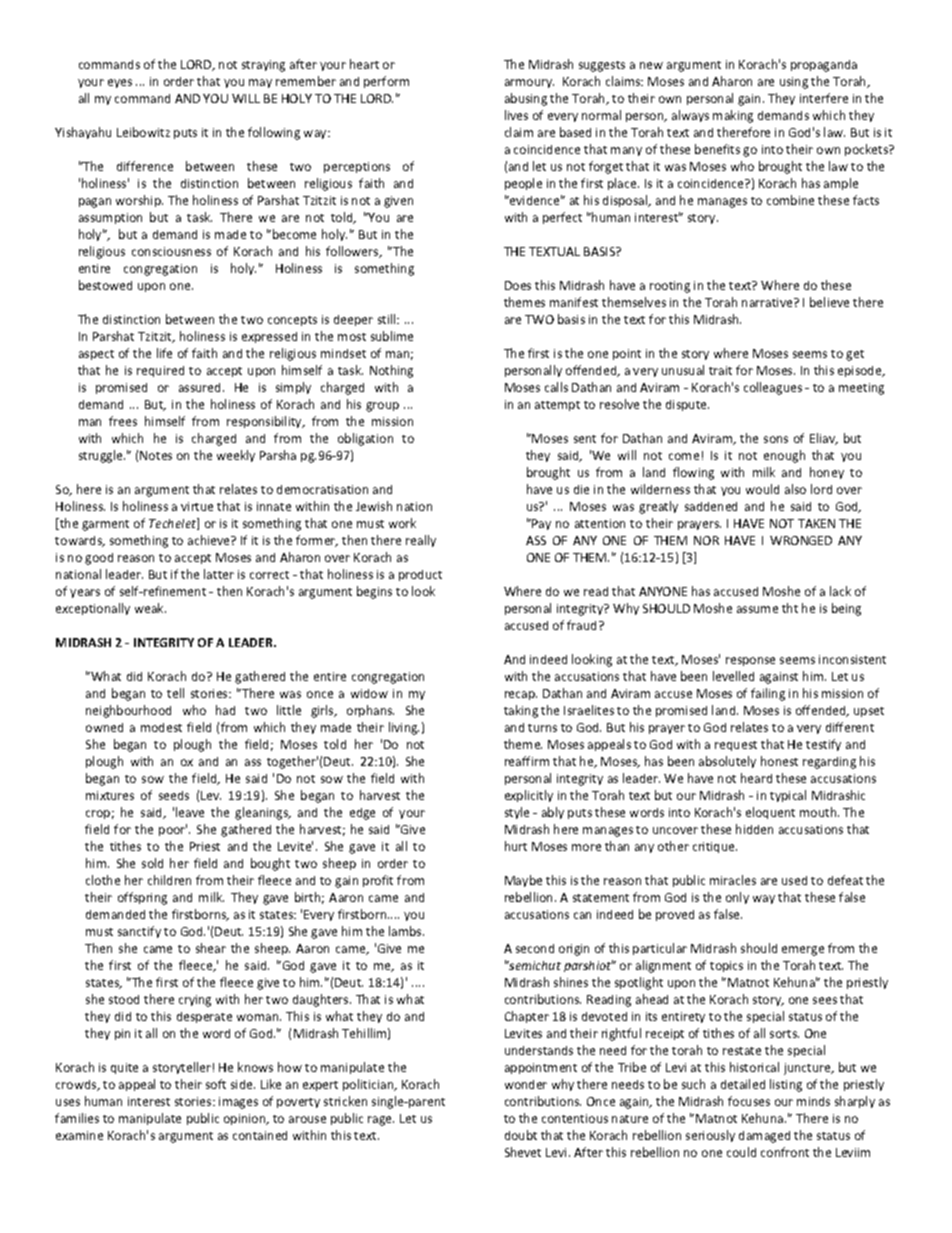  I want to click on doubt, so click(521, 1135).
